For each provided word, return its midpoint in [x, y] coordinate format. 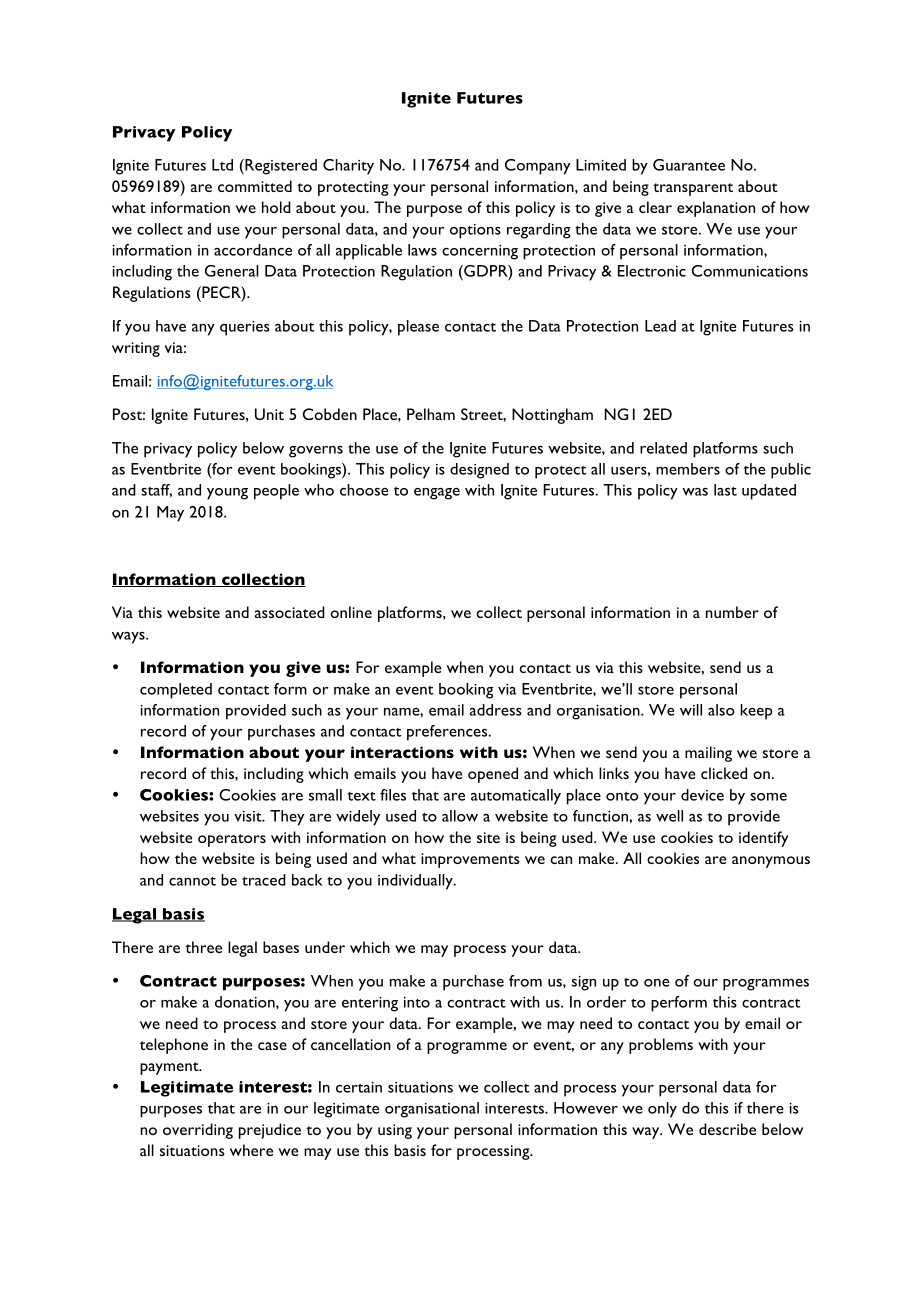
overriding [198, 1131]
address [496, 710]
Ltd [222, 165]
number [732, 612]
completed [176, 691]
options [475, 231]
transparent [693, 189]
